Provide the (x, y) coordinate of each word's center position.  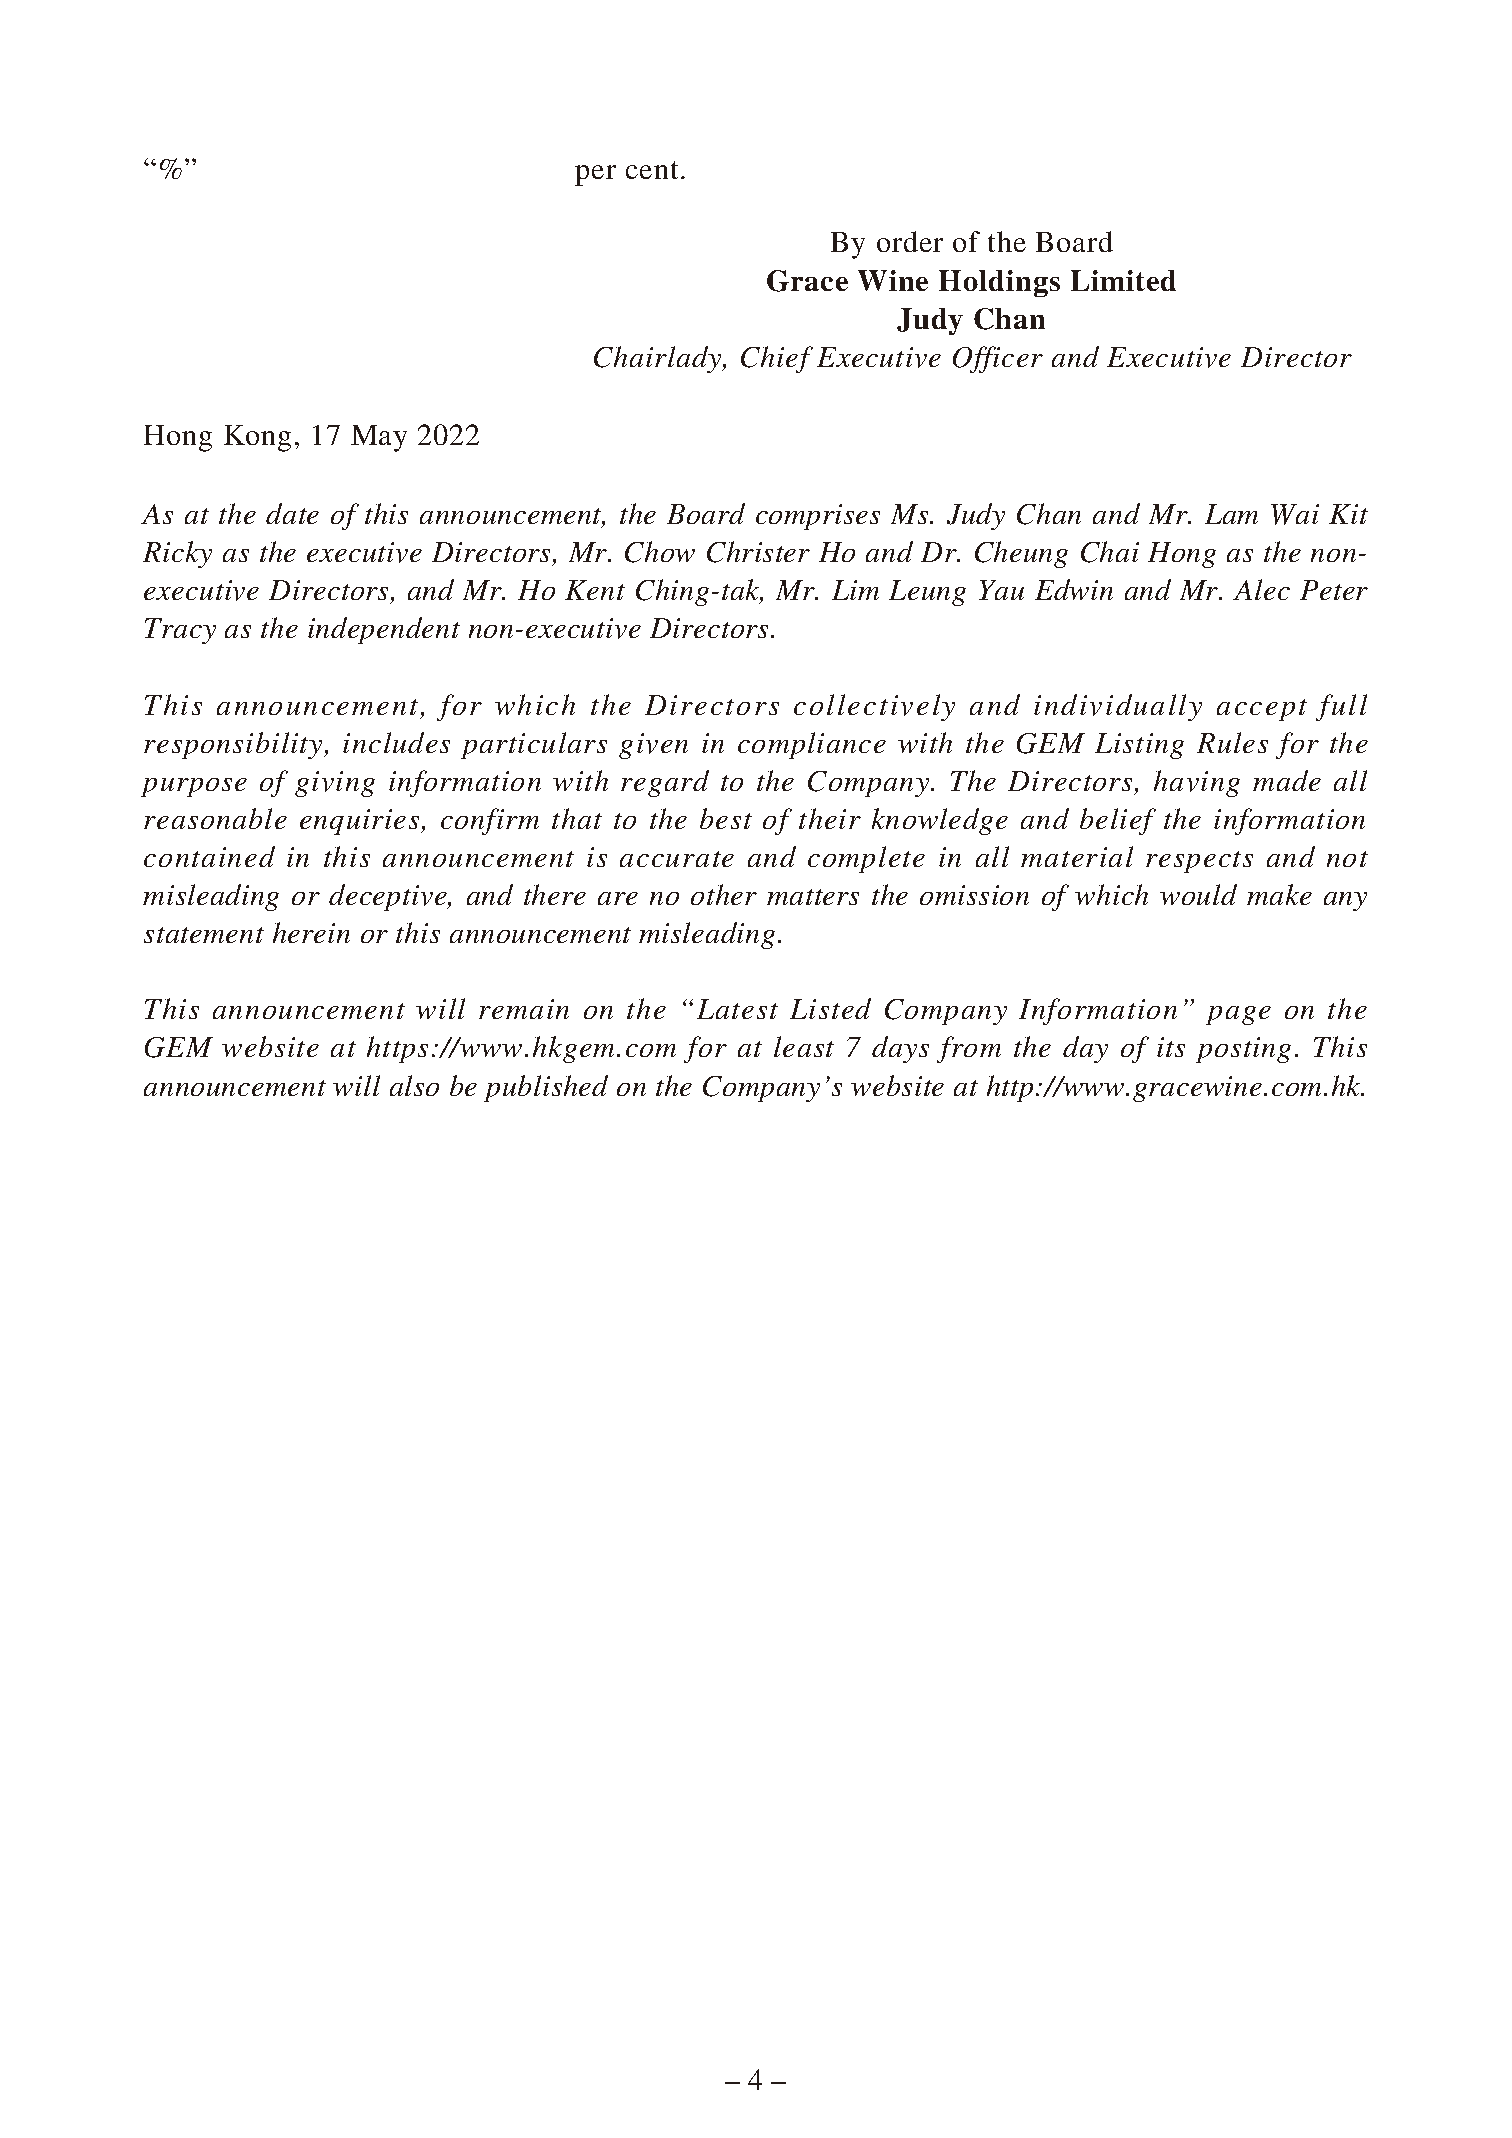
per (595, 175)
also (414, 1085)
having (1197, 783)
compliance (812, 745)
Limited (1123, 280)
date (292, 513)
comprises (818, 517)
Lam (1231, 514)
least (804, 1046)
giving (335, 784)
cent (652, 170)
